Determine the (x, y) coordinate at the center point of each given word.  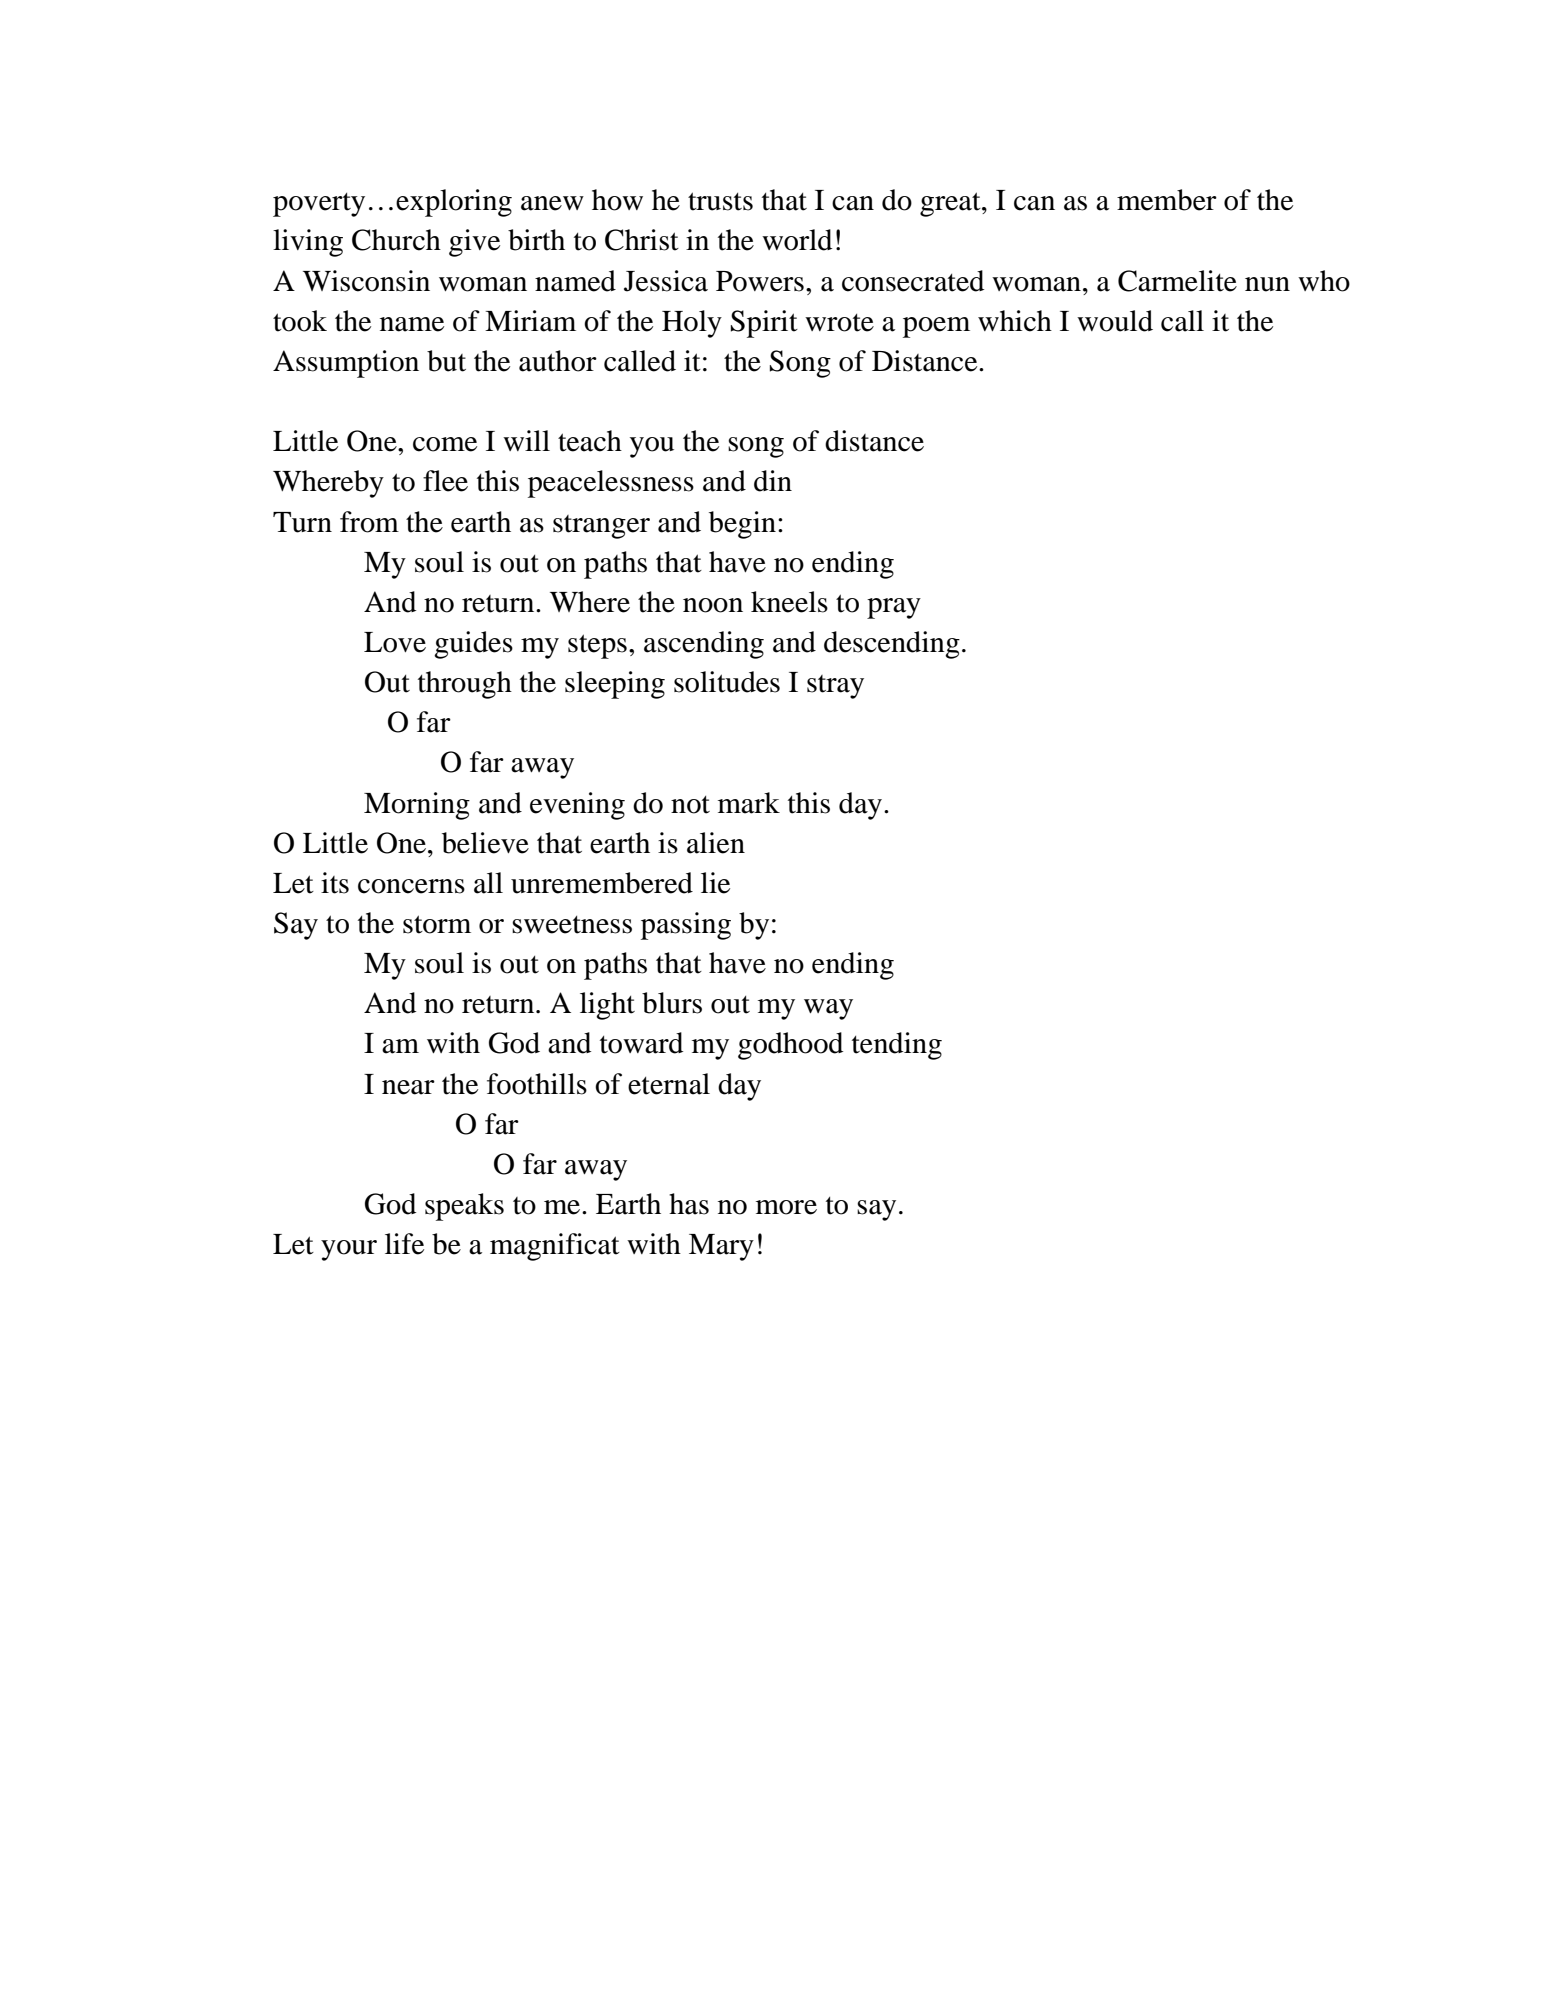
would (1115, 321)
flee (445, 481)
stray (835, 687)
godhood (790, 1046)
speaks (464, 1207)
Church (396, 240)
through (465, 685)
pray (894, 608)
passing (686, 926)
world (797, 240)
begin (742, 525)
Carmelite (1177, 281)
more (786, 1207)
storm (437, 924)
